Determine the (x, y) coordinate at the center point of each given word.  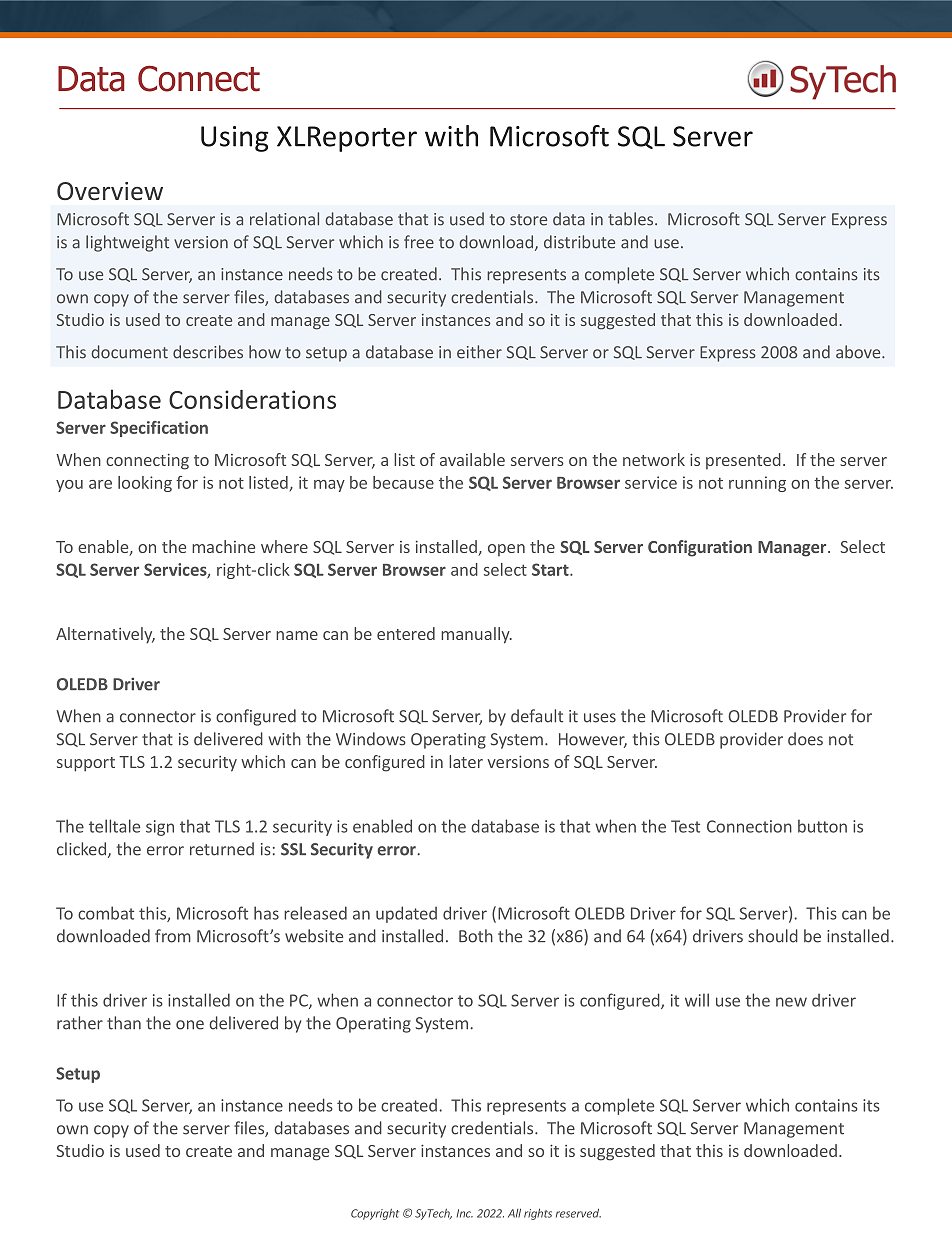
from (173, 936)
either (479, 352)
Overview (110, 191)
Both (476, 936)
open (506, 550)
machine (223, 546)
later (466, 761)
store (528, 220)
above (859, 352)
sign (160, 828)
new (791, 1002)
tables (632, 219)
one (190, 1025)
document (130, 352)
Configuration (700, 548)
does (805, 739)
